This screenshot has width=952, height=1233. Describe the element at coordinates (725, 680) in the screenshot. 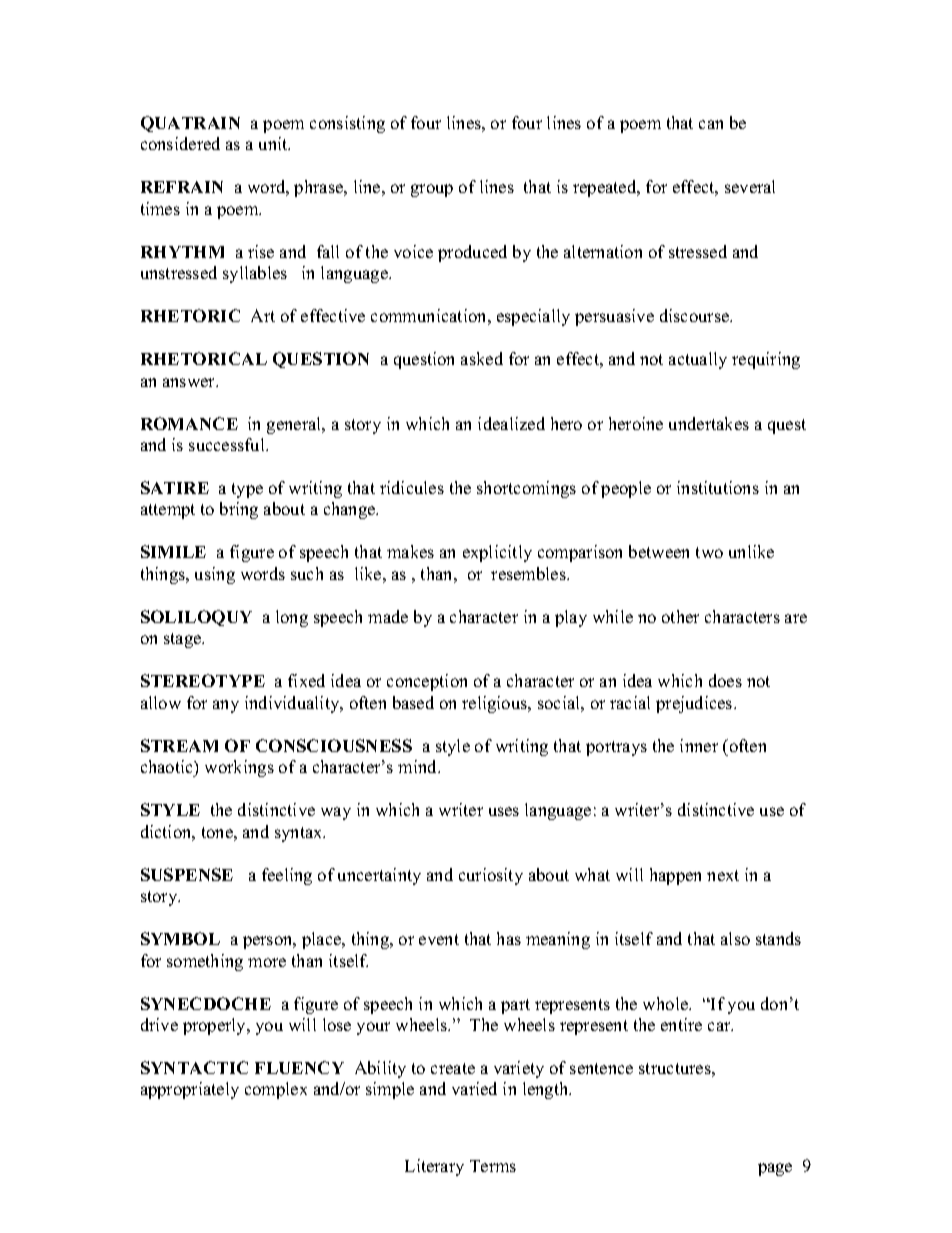

I see `does` at that location.
